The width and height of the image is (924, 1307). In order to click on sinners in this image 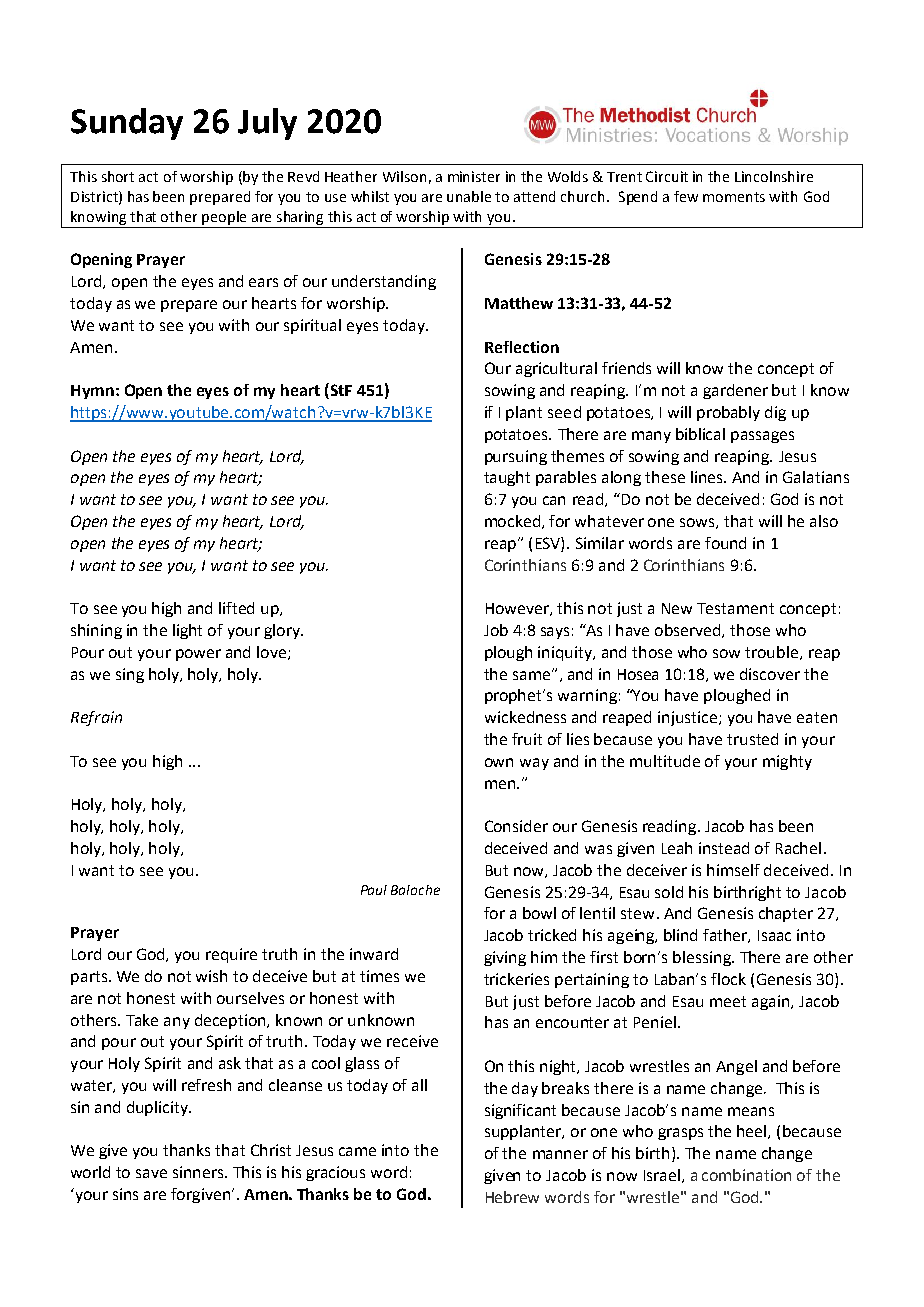, I will do `click(199, 1172)`.
